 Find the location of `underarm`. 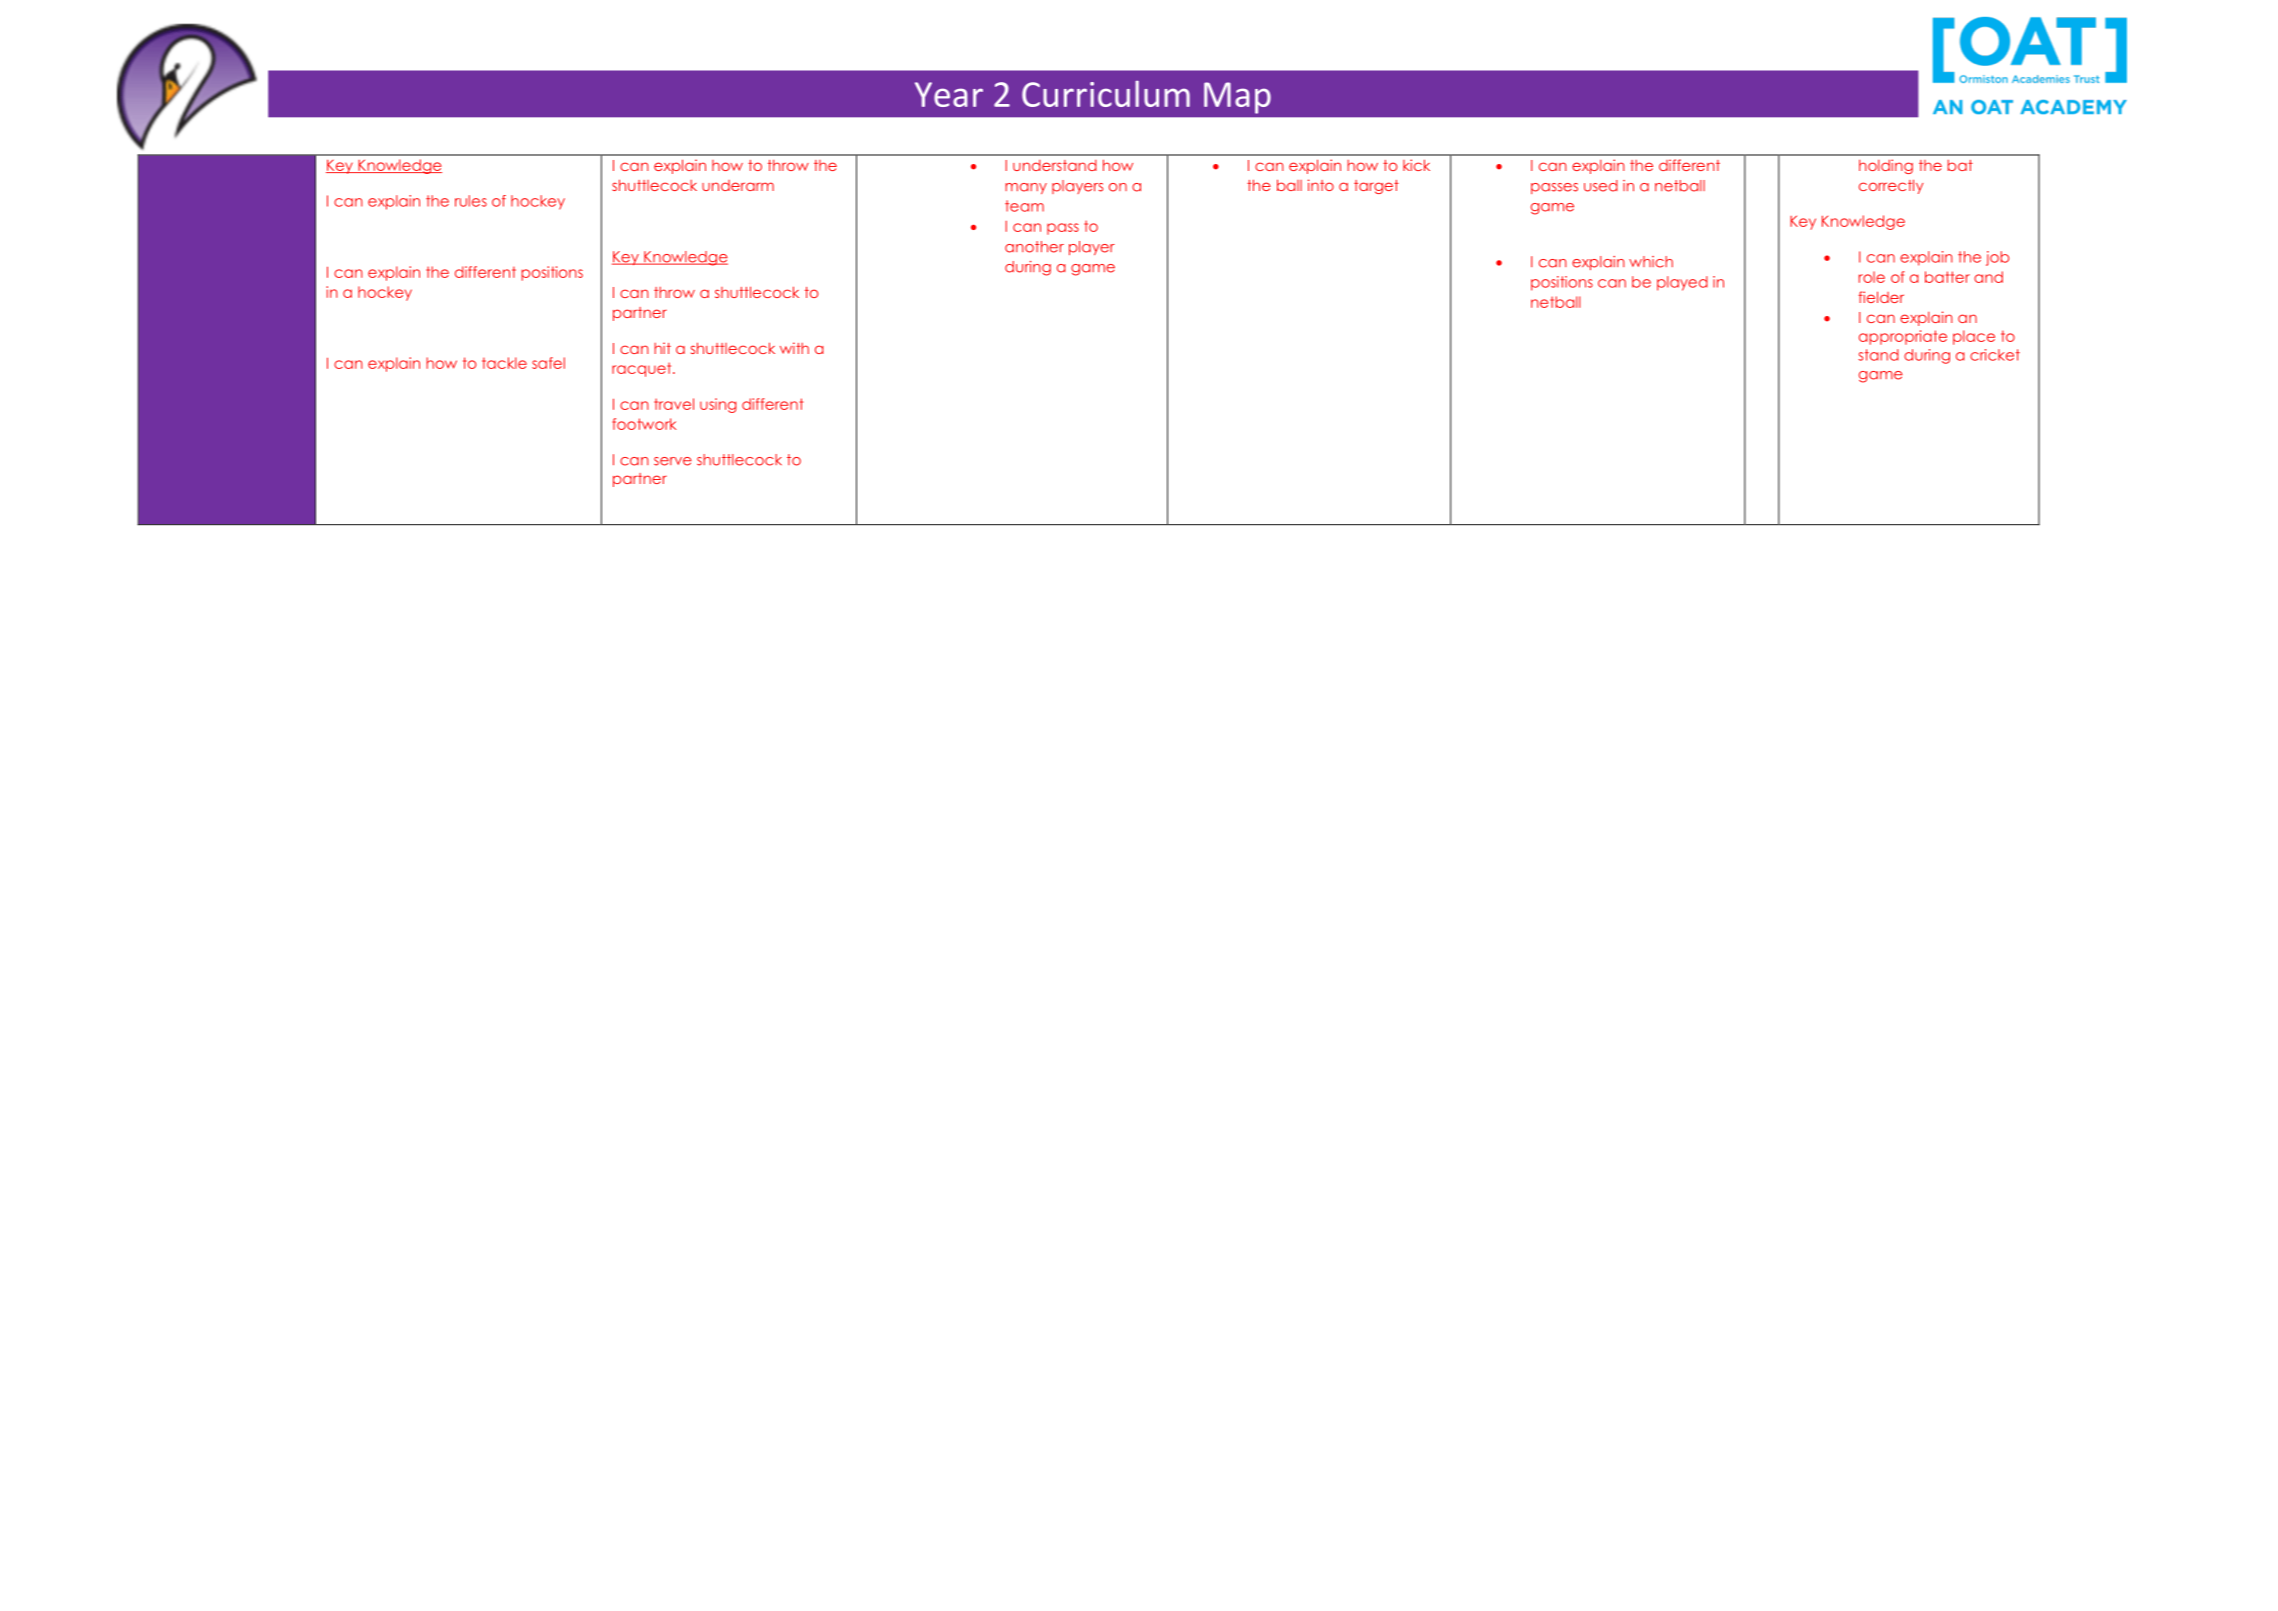

underarm is located at coordinates (738, 185).
